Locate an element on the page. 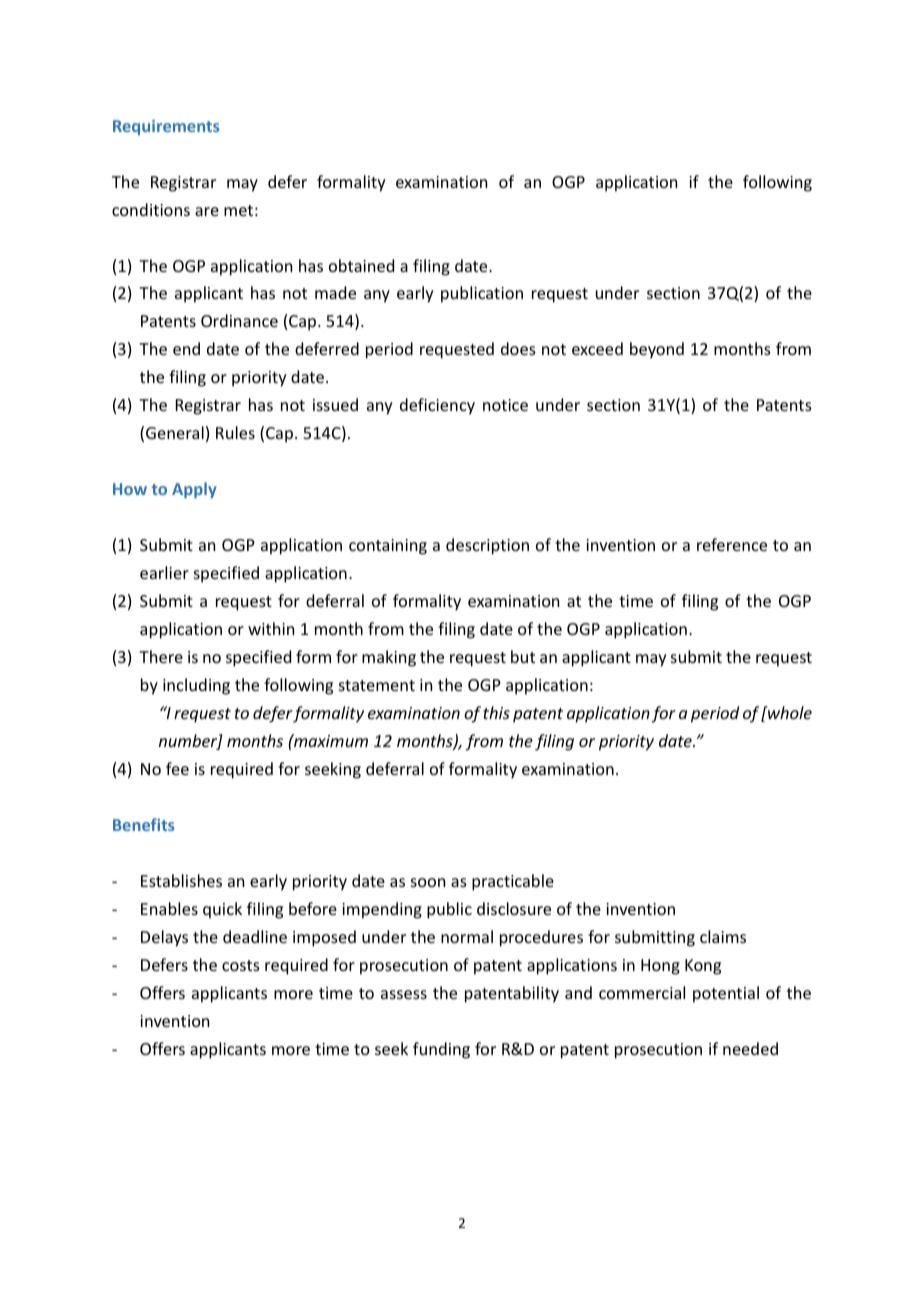  description is located at coordinates (487, 546).
